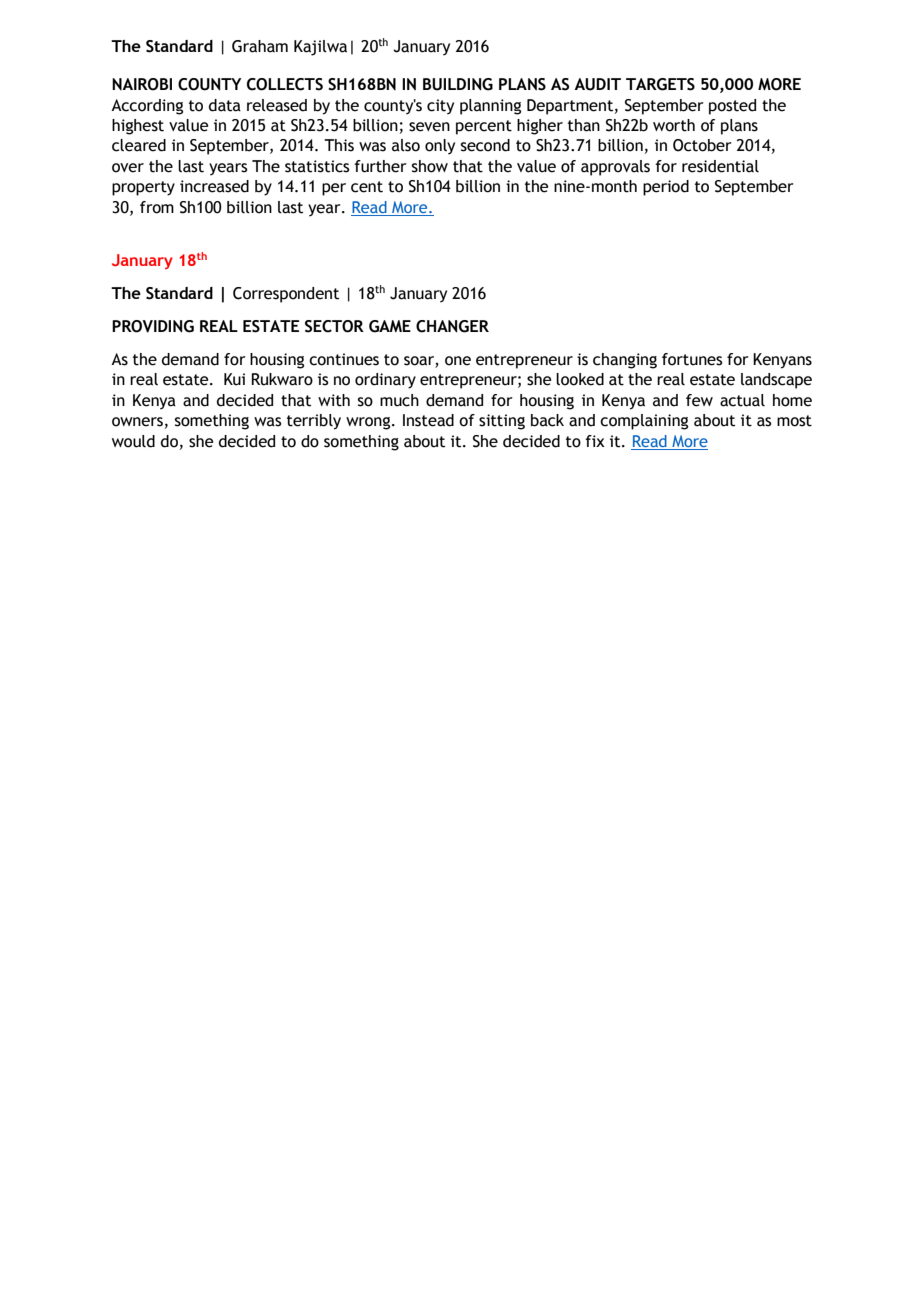 The width and height of the document is (924, 1308). What do you see at coordinates (428, 420) in the document?
I see `Instead` at bounding box center [428, 420].
